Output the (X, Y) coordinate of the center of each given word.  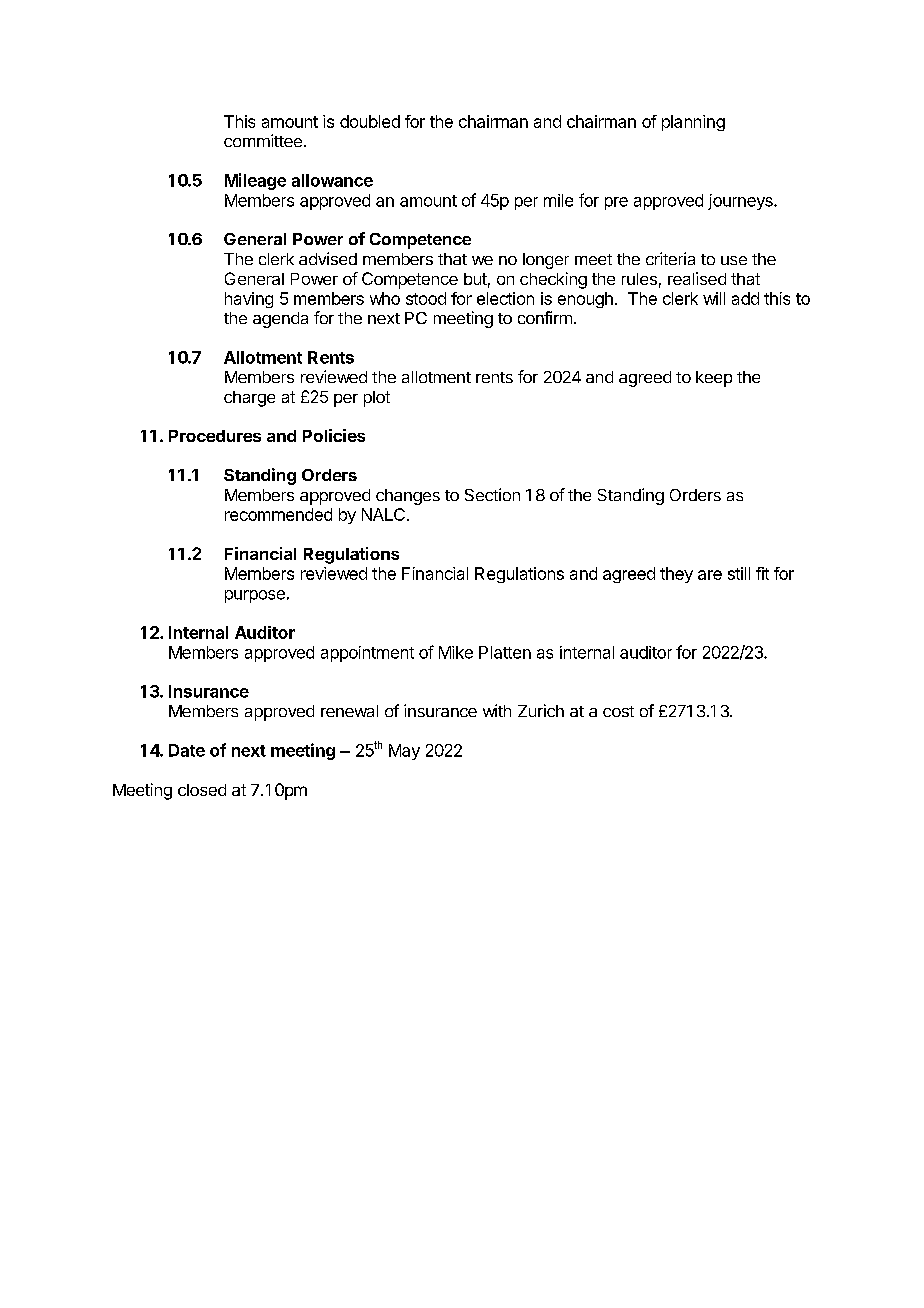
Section (492, 494)
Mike (456, 652)
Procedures (215, 436)
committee (263, 140)
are (710, 575)
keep (714, 379)
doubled (370, 121)
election (505, 298)
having (249, 300)
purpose (255, 596)
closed (202, 790)
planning (693, 123)
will (714, 298)
